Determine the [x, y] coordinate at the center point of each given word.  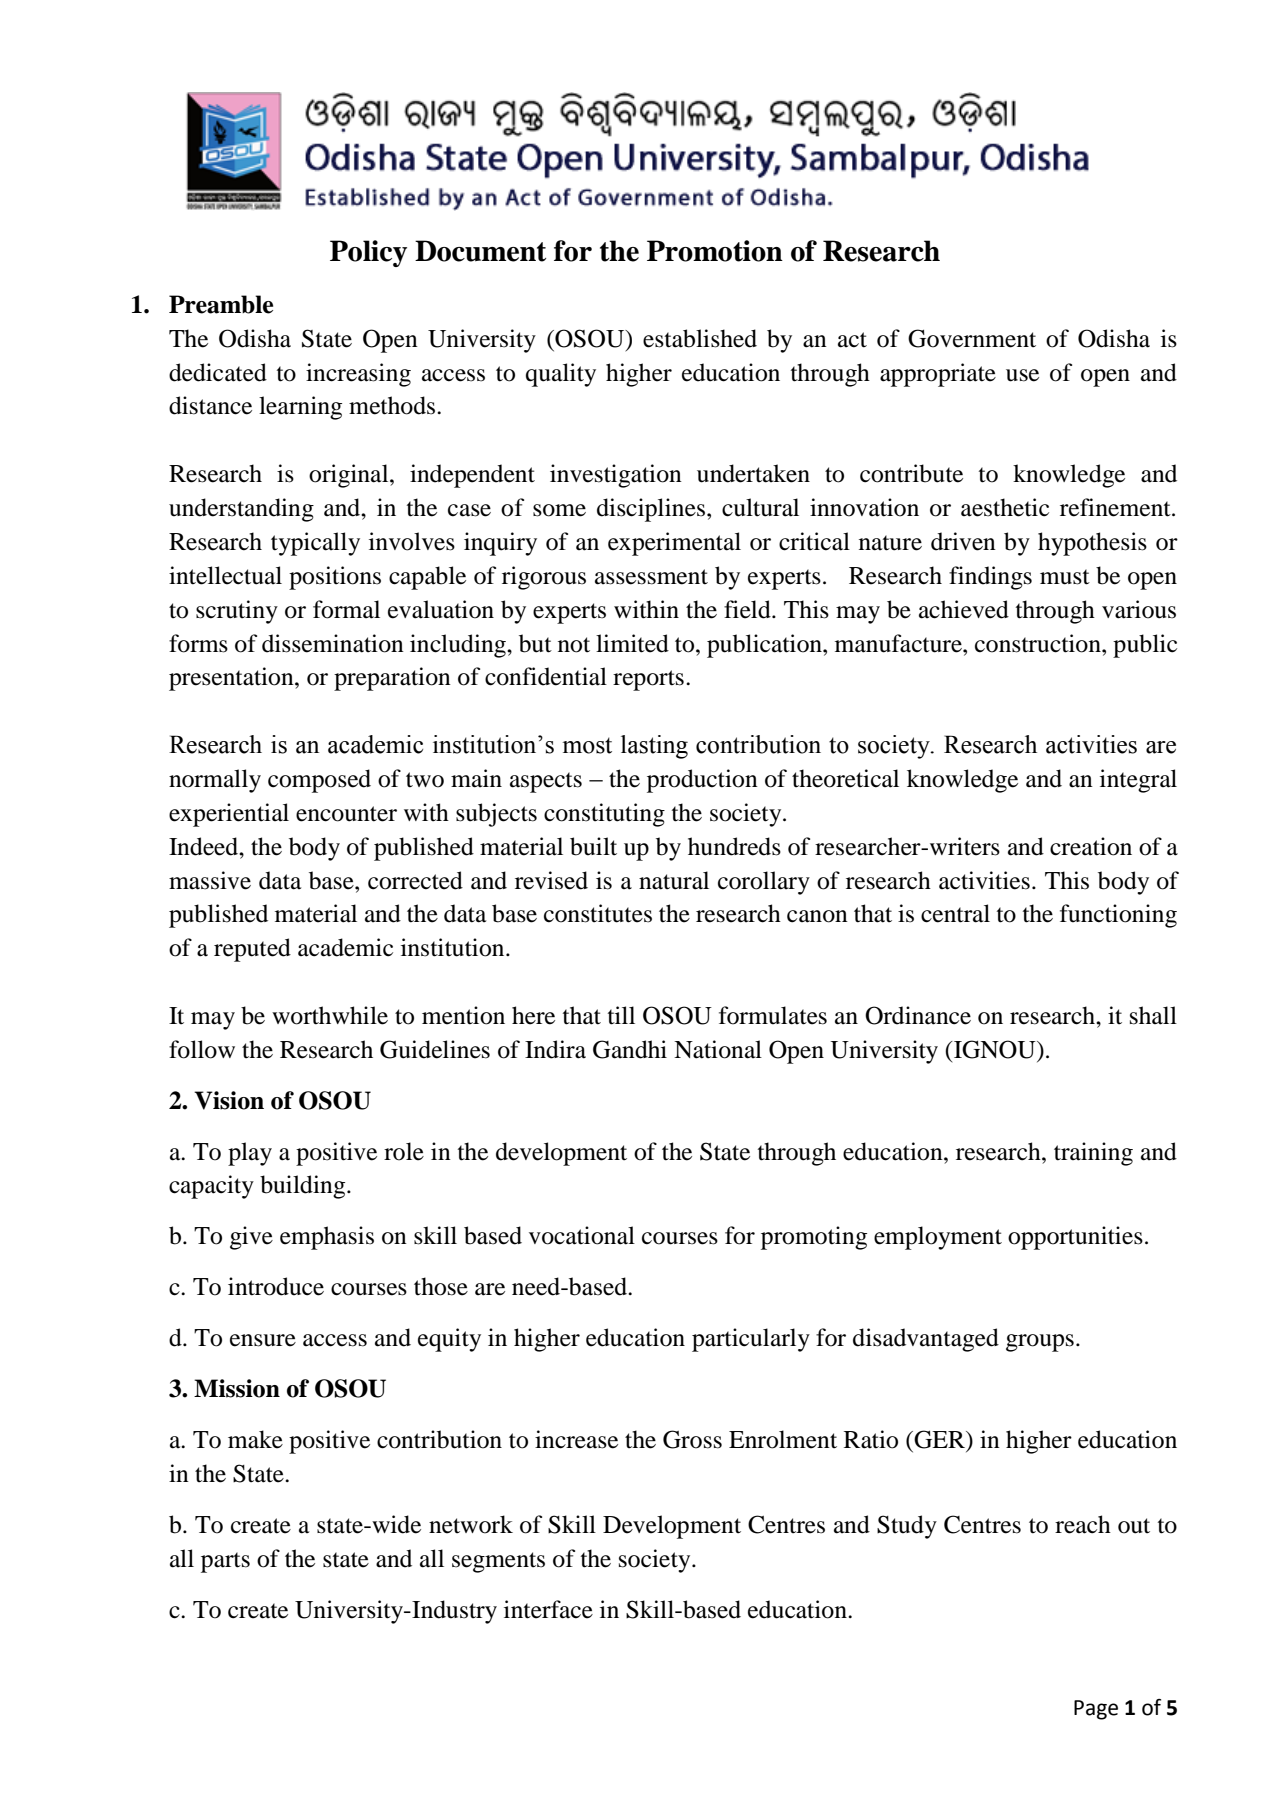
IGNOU [995, 1049]
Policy [368, 253]
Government [972, 338]
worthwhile [330, 1015]
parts [225, 1562]
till [621, 1015]
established [700, 338]
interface [548, 1609]
